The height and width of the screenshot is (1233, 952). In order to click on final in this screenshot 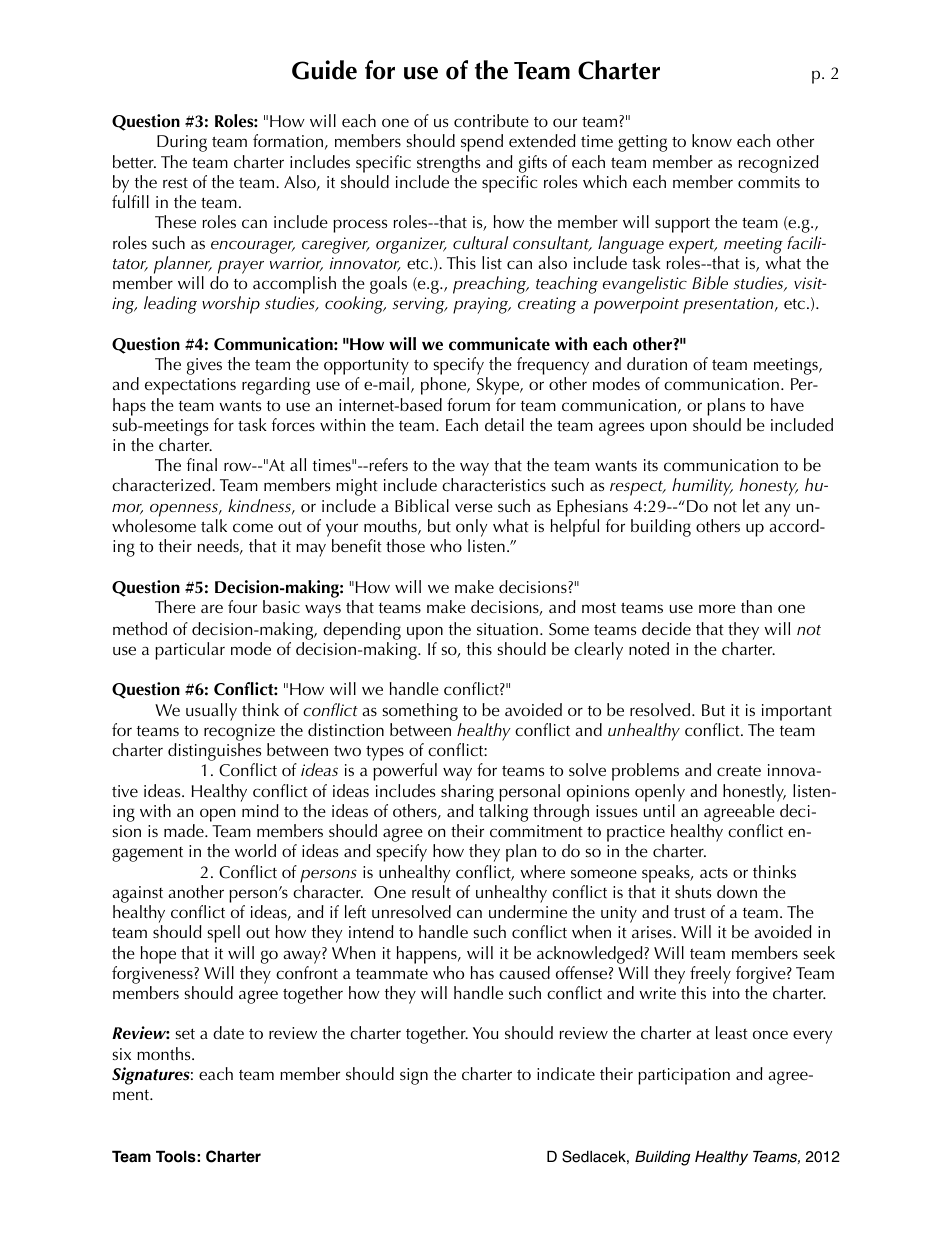, I will do `click(202, 464)`.
